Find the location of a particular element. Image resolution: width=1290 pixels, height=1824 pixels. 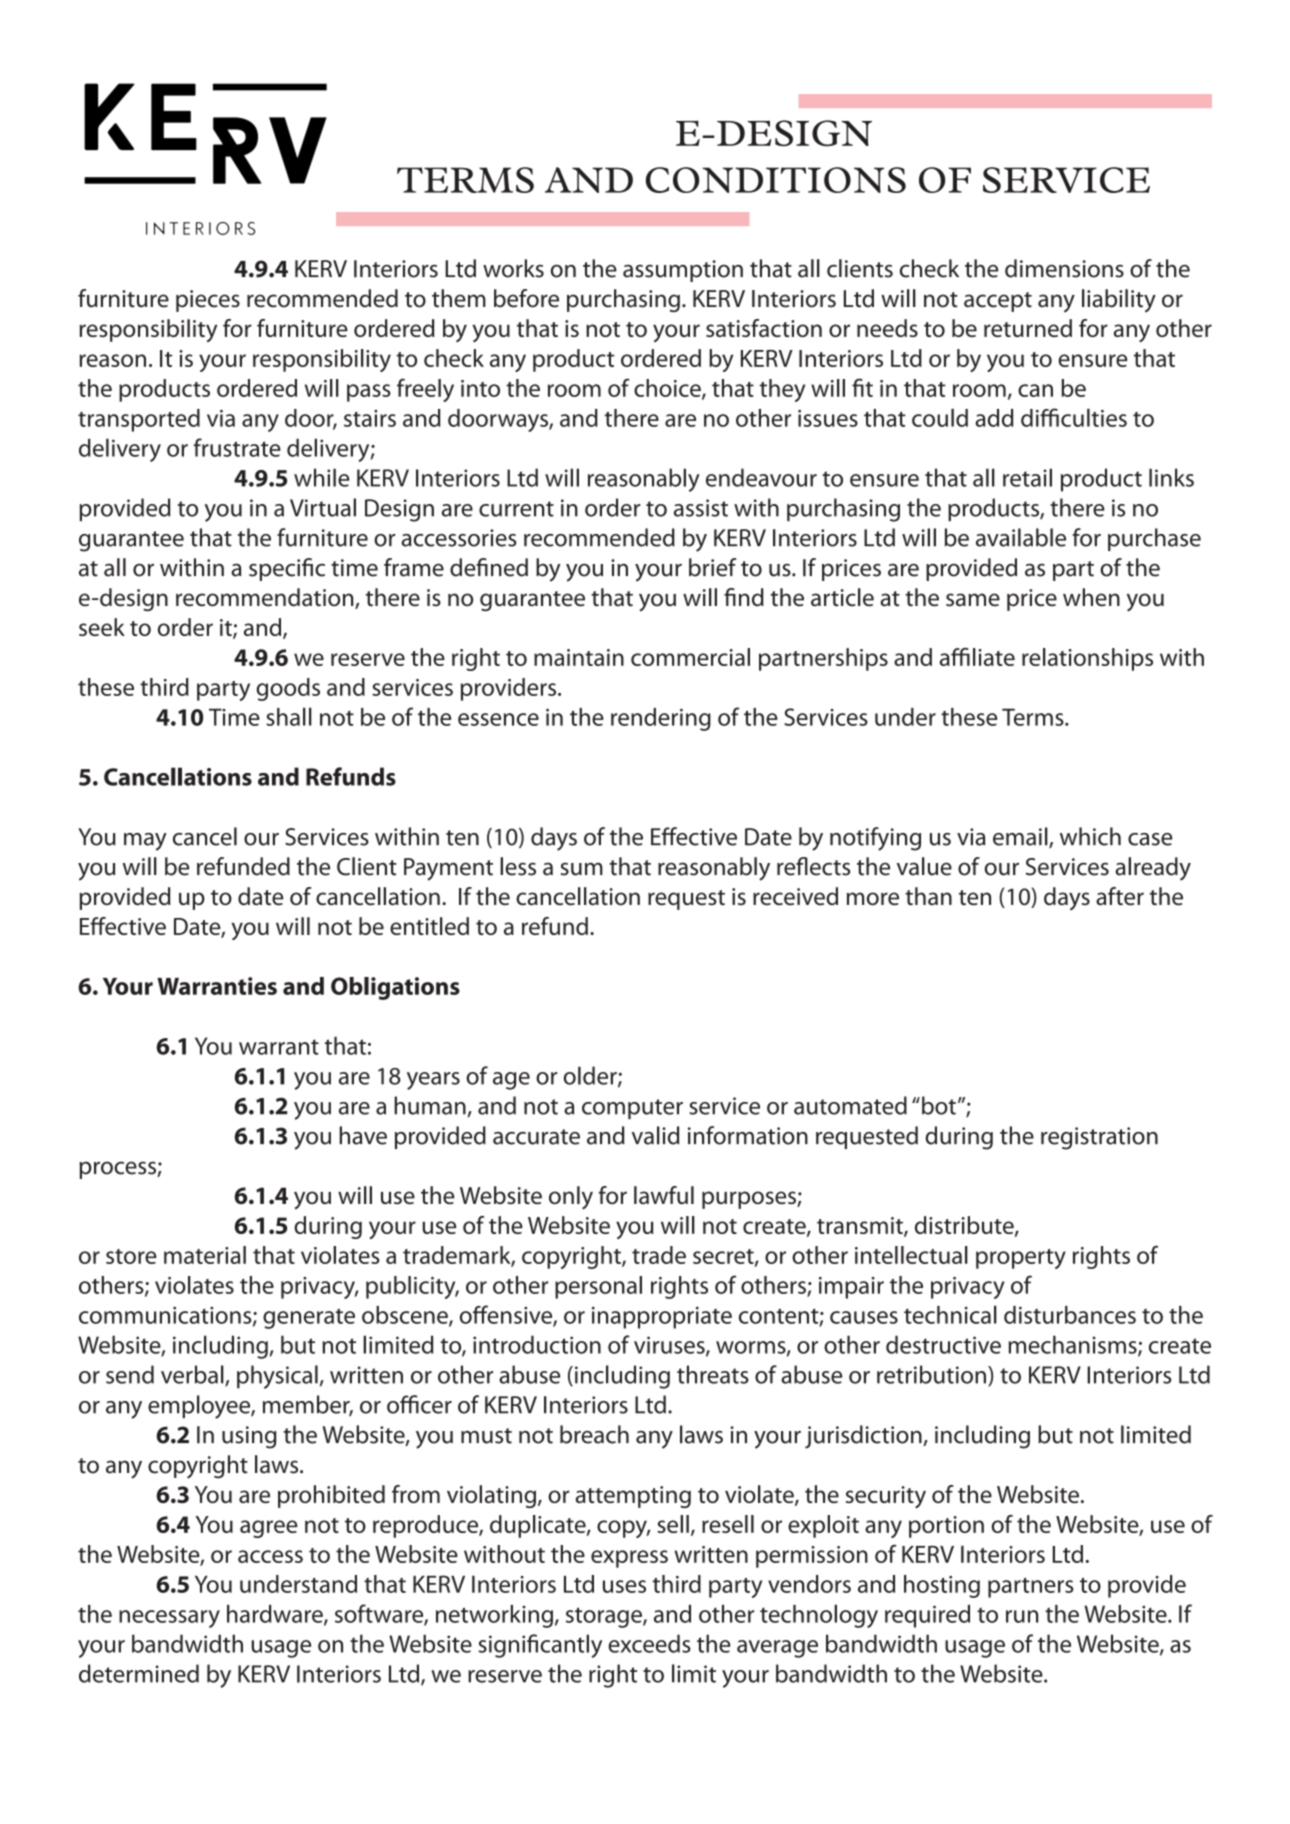

may is located at coordinates (145, 842).
